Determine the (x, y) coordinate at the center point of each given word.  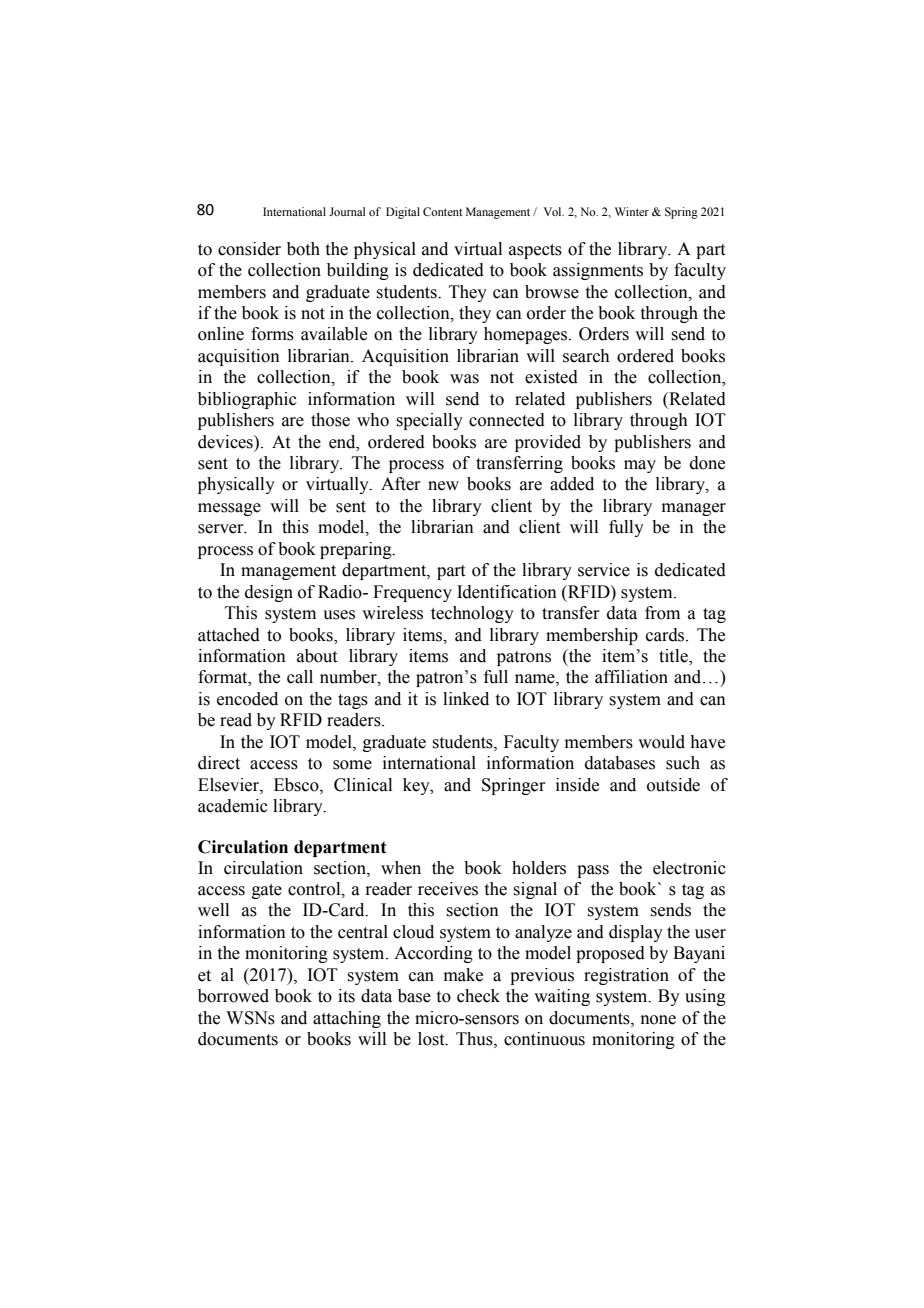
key (417, 786)
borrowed (233, 996)
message (229, 509)
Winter (632, 211)
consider (249, 249)
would (661, 742)
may (640, 466)
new (443, 486)
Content (443, 211)
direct (219, 763)
